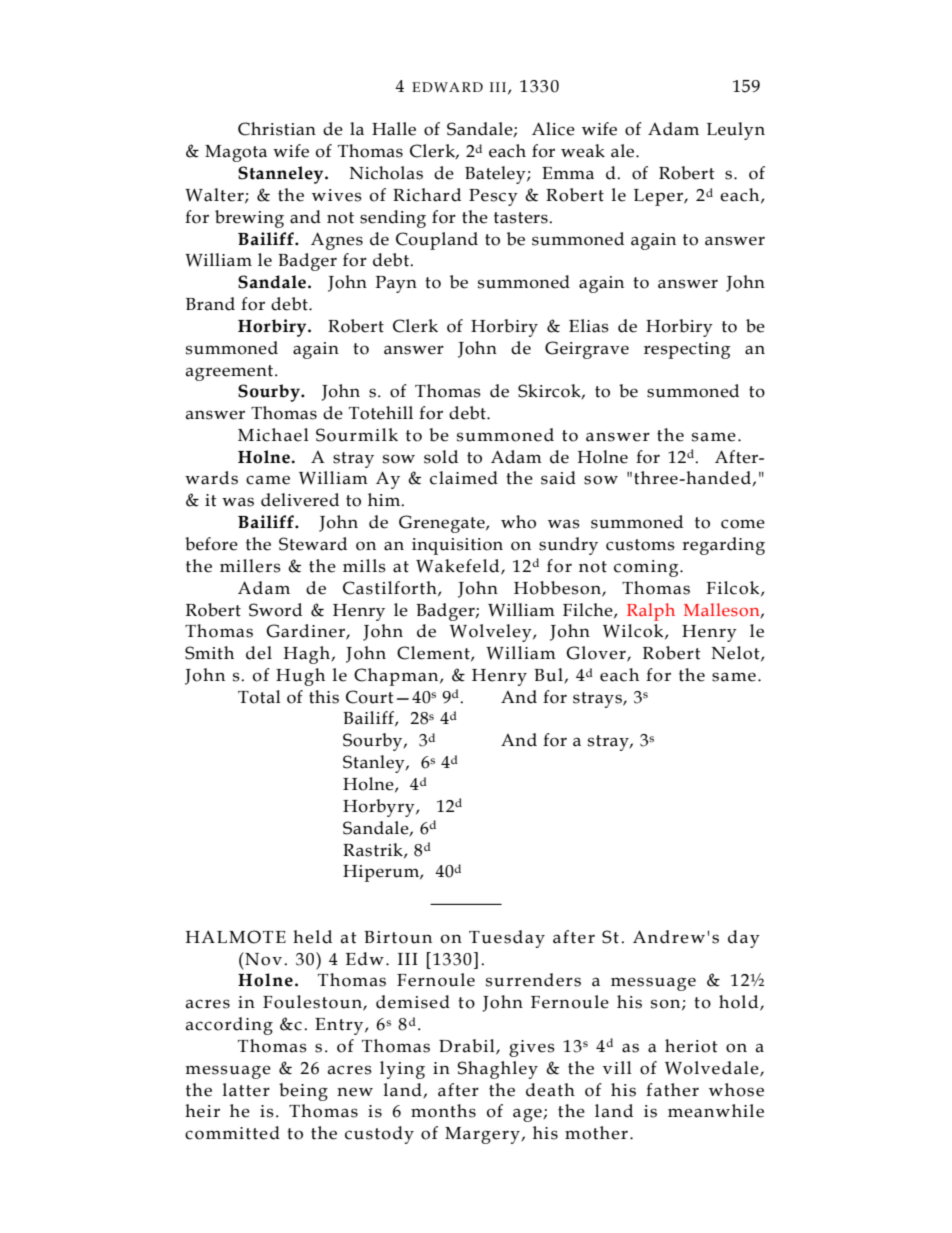  Describe the element at coordinates (583, 151) in the screenshot. I see `weak` at that location.
